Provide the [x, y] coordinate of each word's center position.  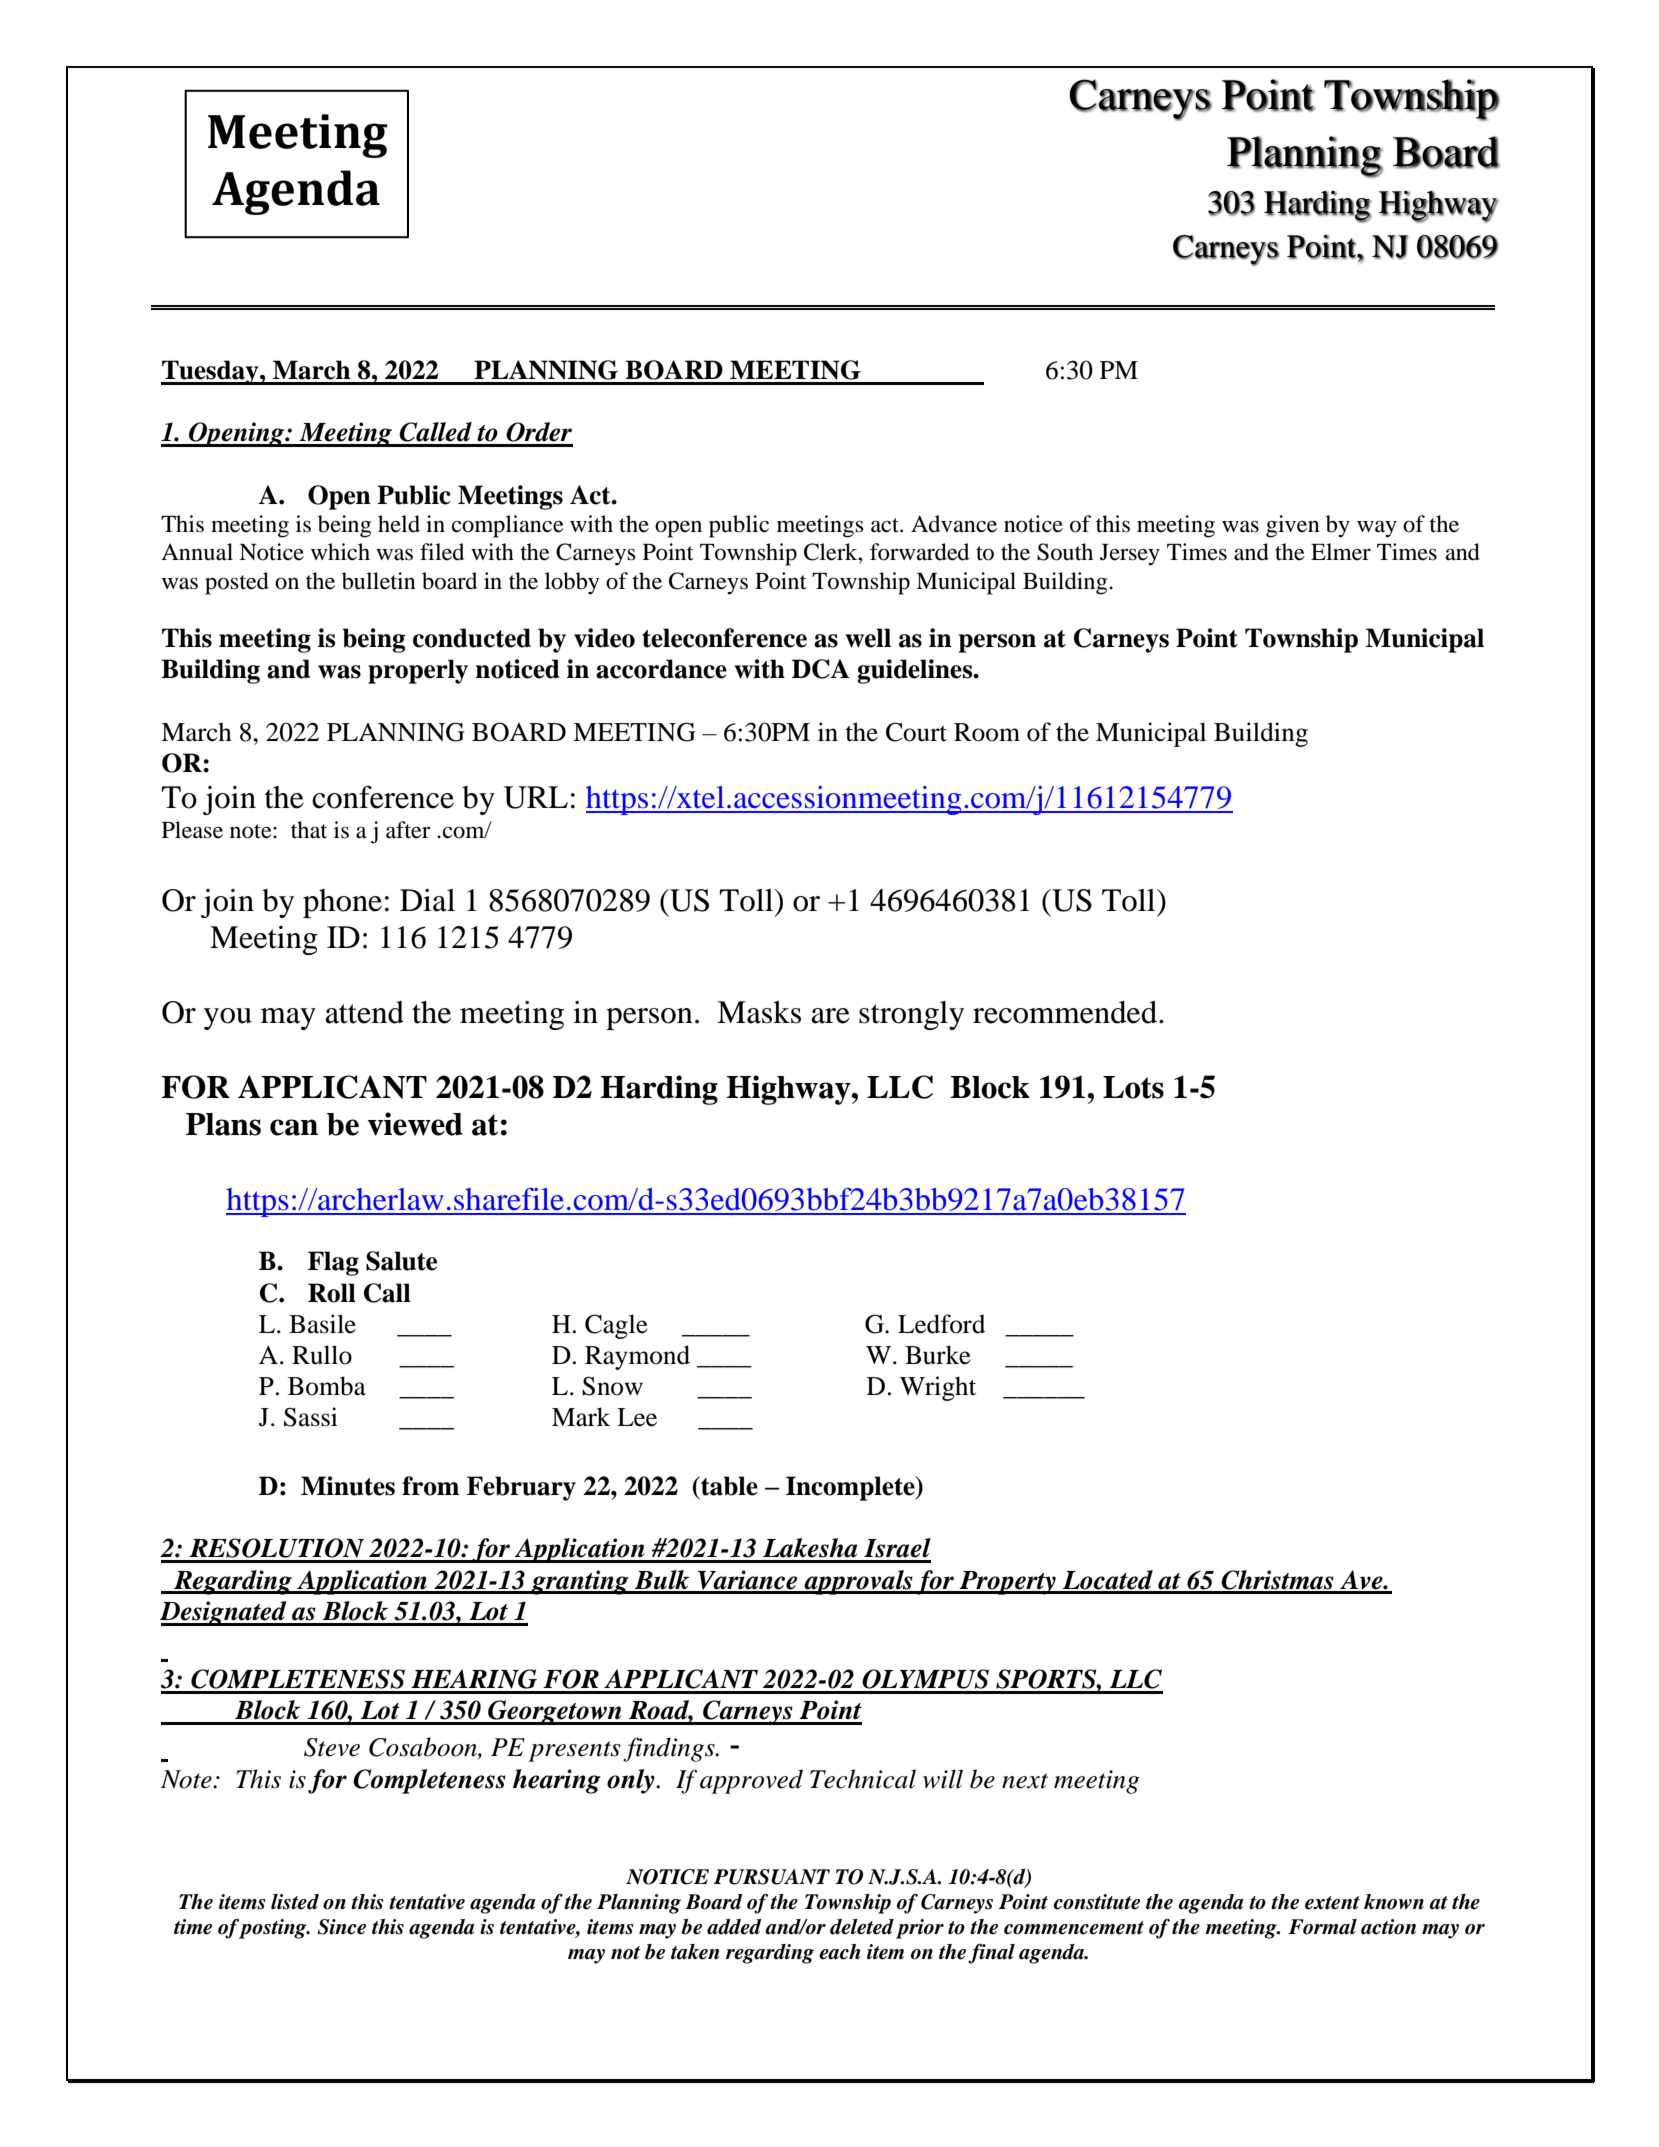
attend [364, 1012]
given [1293, 526]
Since [341, 1927]
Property [1008, 1583]
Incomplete [851, 1488]
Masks [759, 1012]
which [340, 552]
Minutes [348, 1486]
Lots [1133, 1087]
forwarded [919, 552]
